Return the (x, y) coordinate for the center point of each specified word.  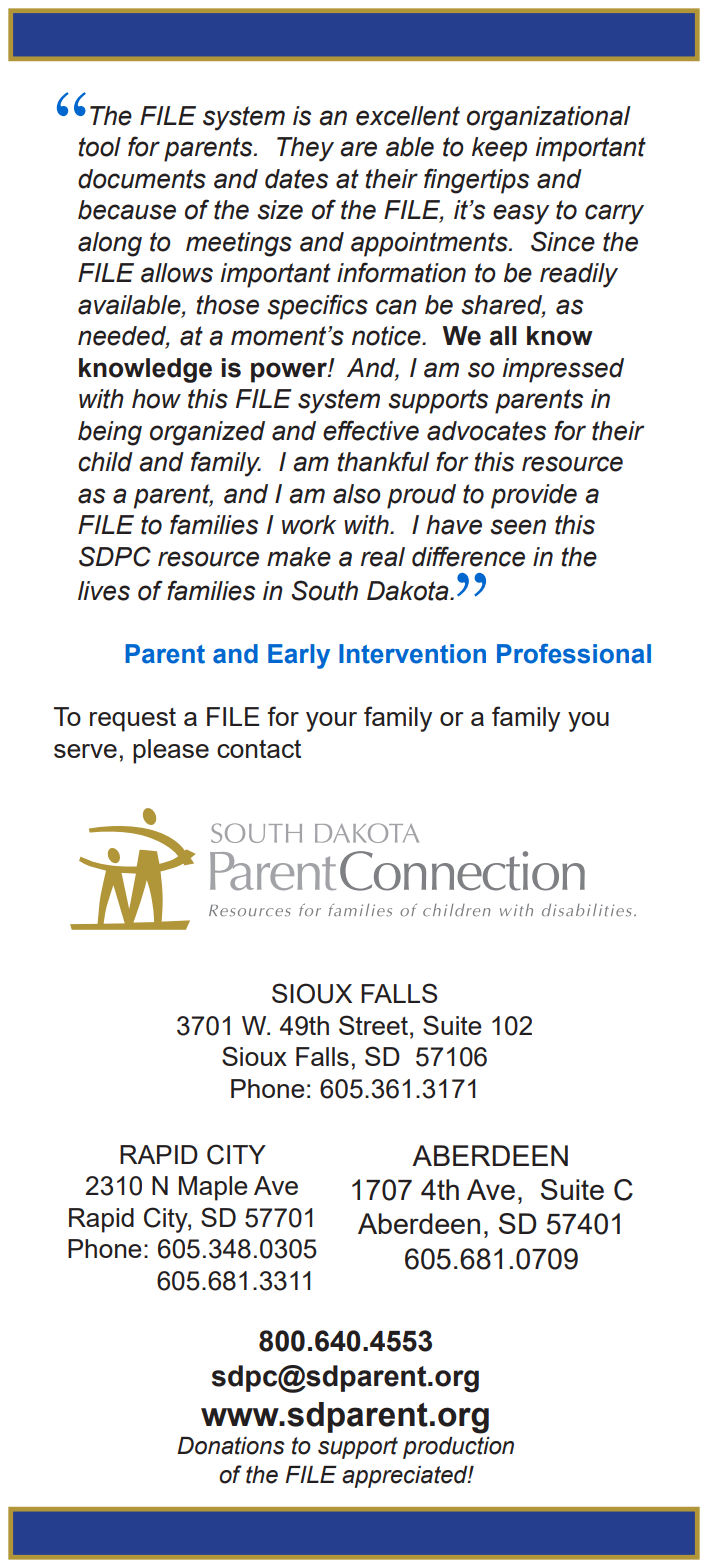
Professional (574, 654)
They (305, 149)
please (171, 751)
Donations (231, 1446)
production (458, 1448)
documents (142, 179)
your (331, 722)
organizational (549, 118)
